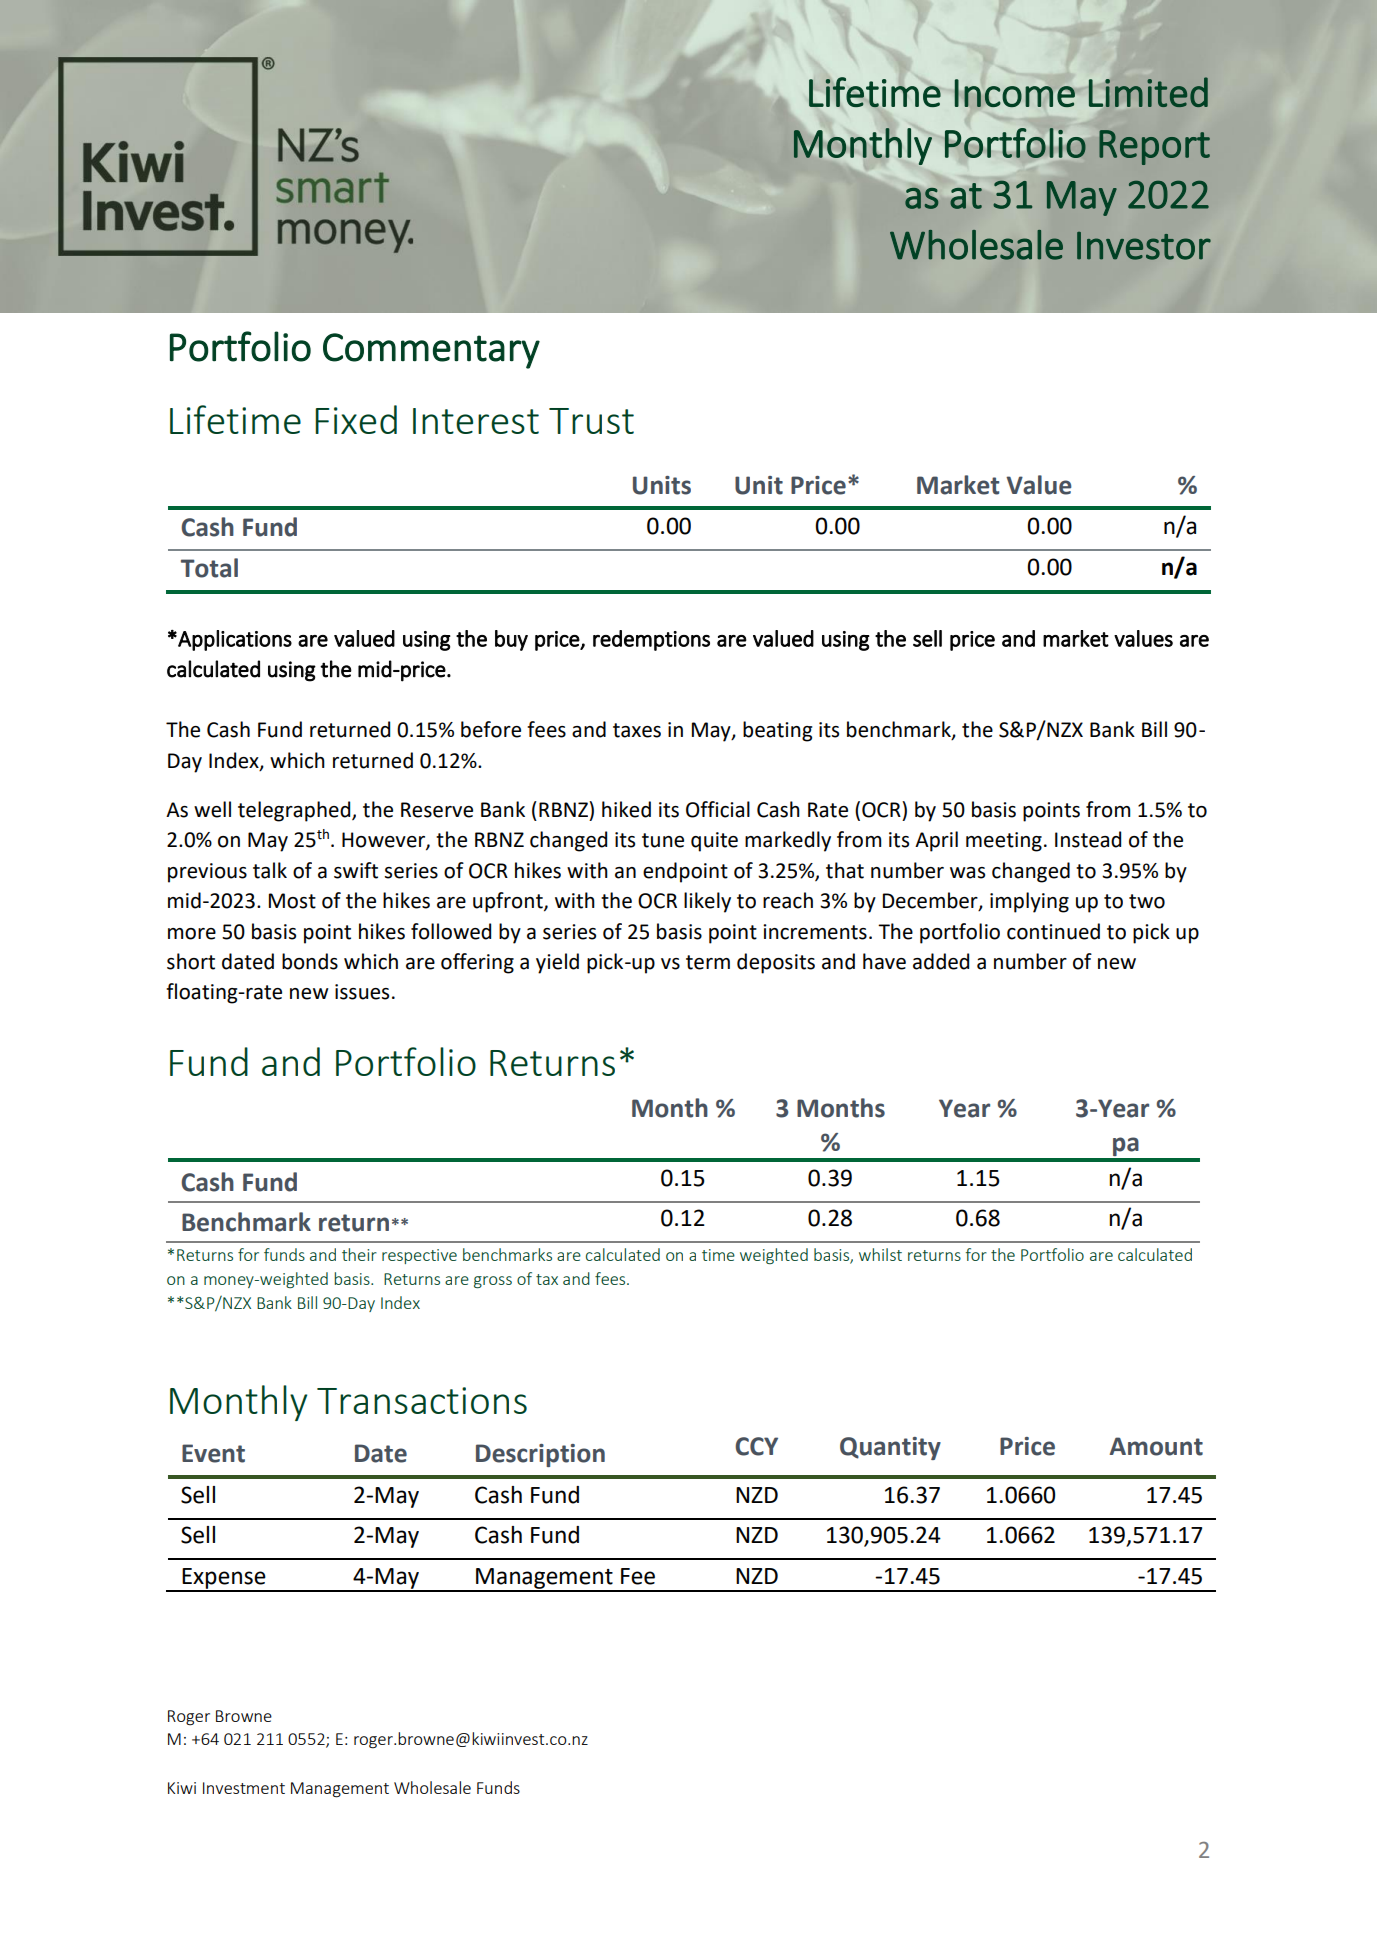 The width and height of the screenshot is (1377, 1947). I want to click on CCY, so click(756, 1446).
